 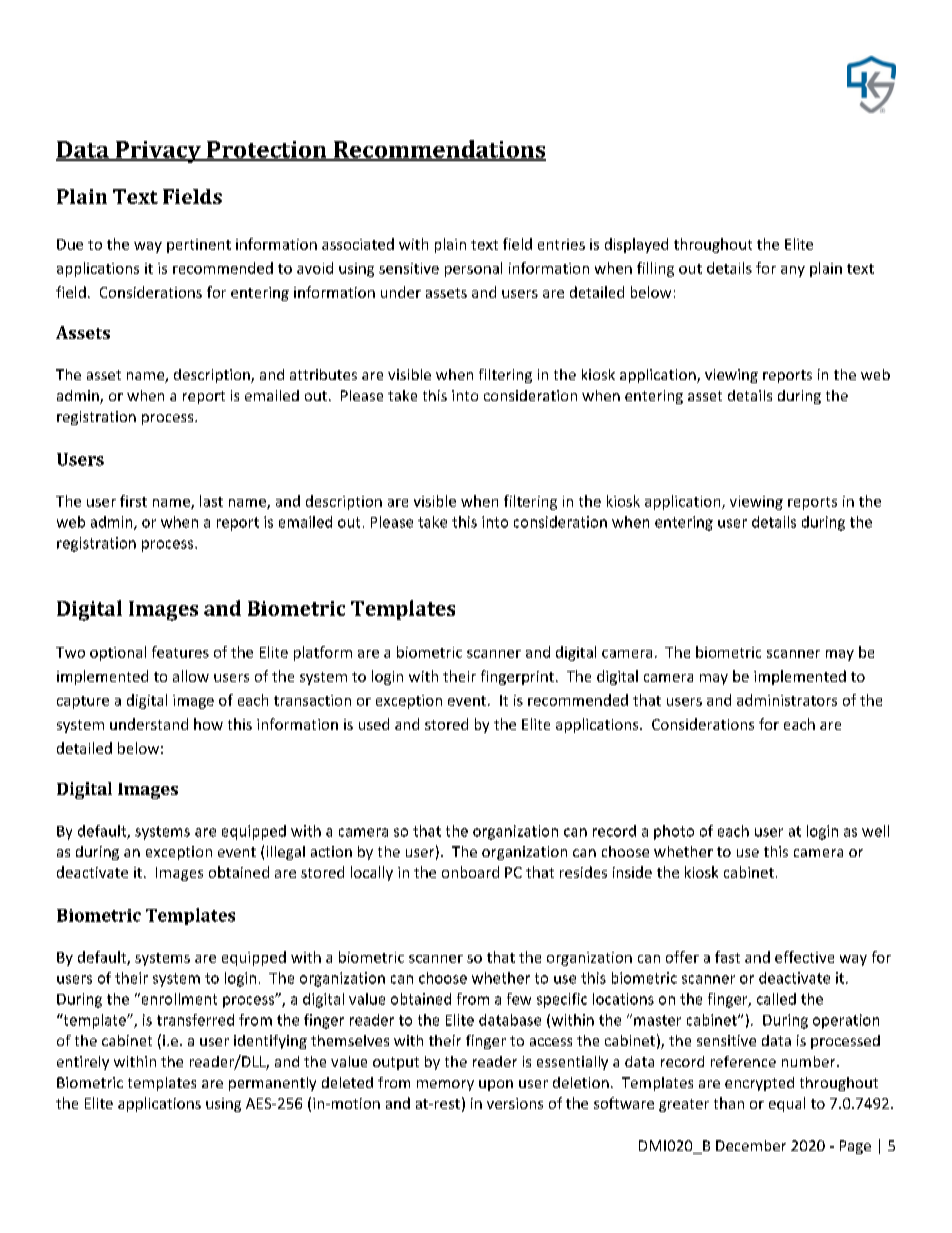 What do you see at coordinates (158, 152) in the screenshot?
I see `Privacy` at bounding box center [158, 152].
